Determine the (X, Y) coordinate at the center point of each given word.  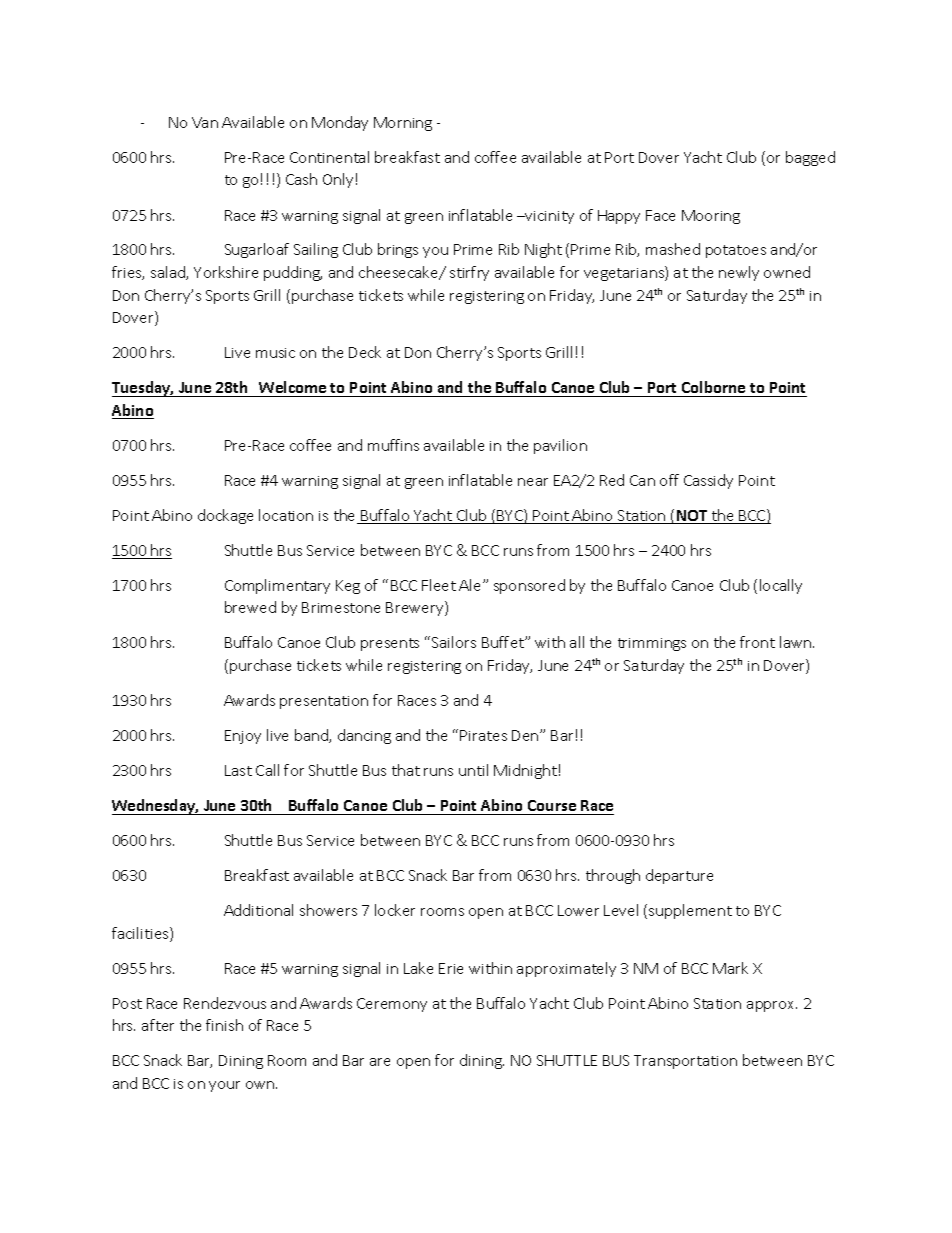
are (380, 1062)
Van (205, 122)
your (224, 1086)
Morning (403, 124)
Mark (730, 968)
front (757, 642)
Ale (471, 585)
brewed (250, 607)
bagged (810, 158)
